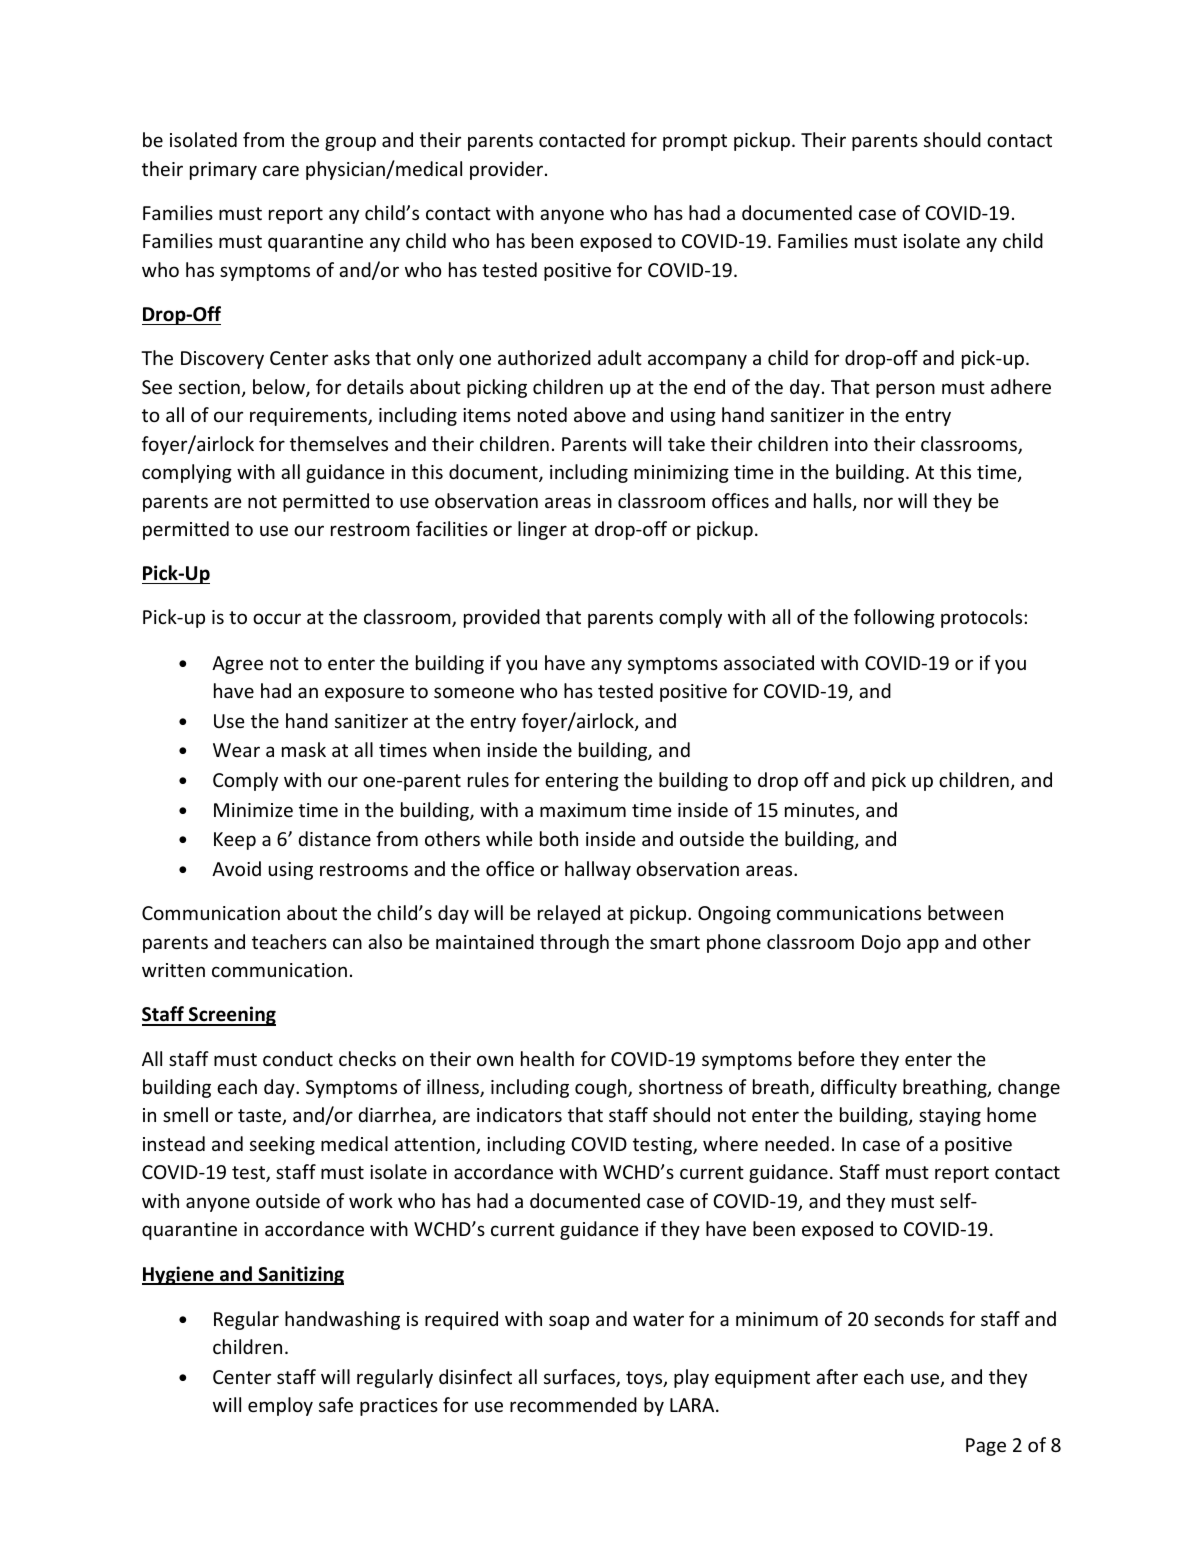 The width and height of the screenshot is (1203, 1556). Describe the element at coordinates (542, 530) in the screenshot. I see `linger` at that location.
